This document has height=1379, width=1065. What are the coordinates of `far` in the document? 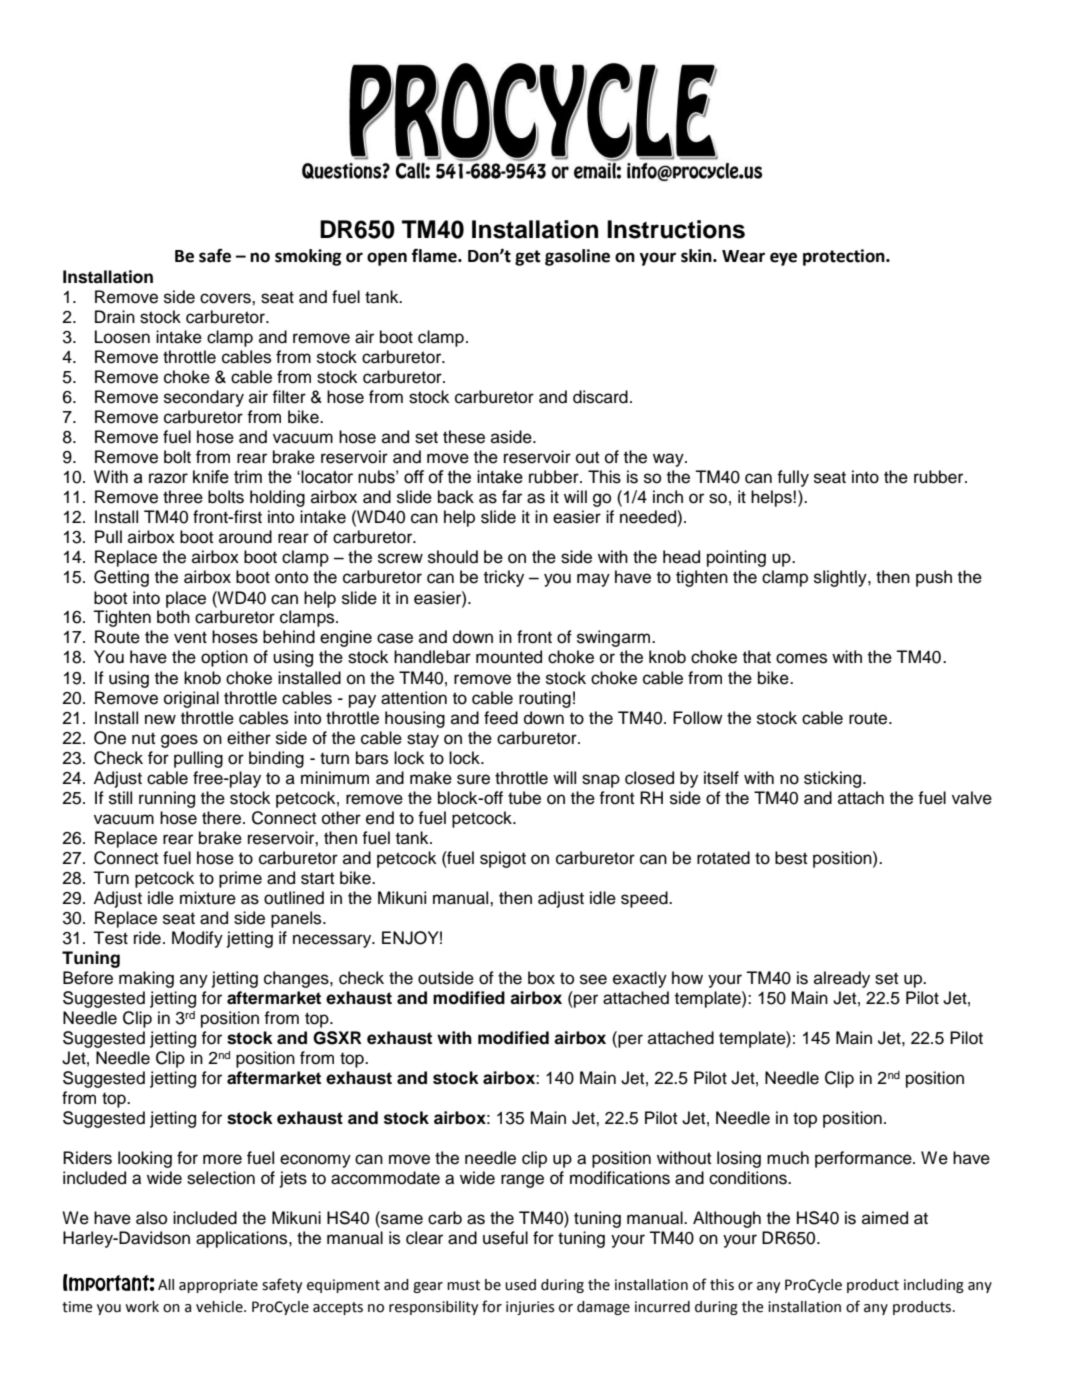 It's located at (512, 497).
